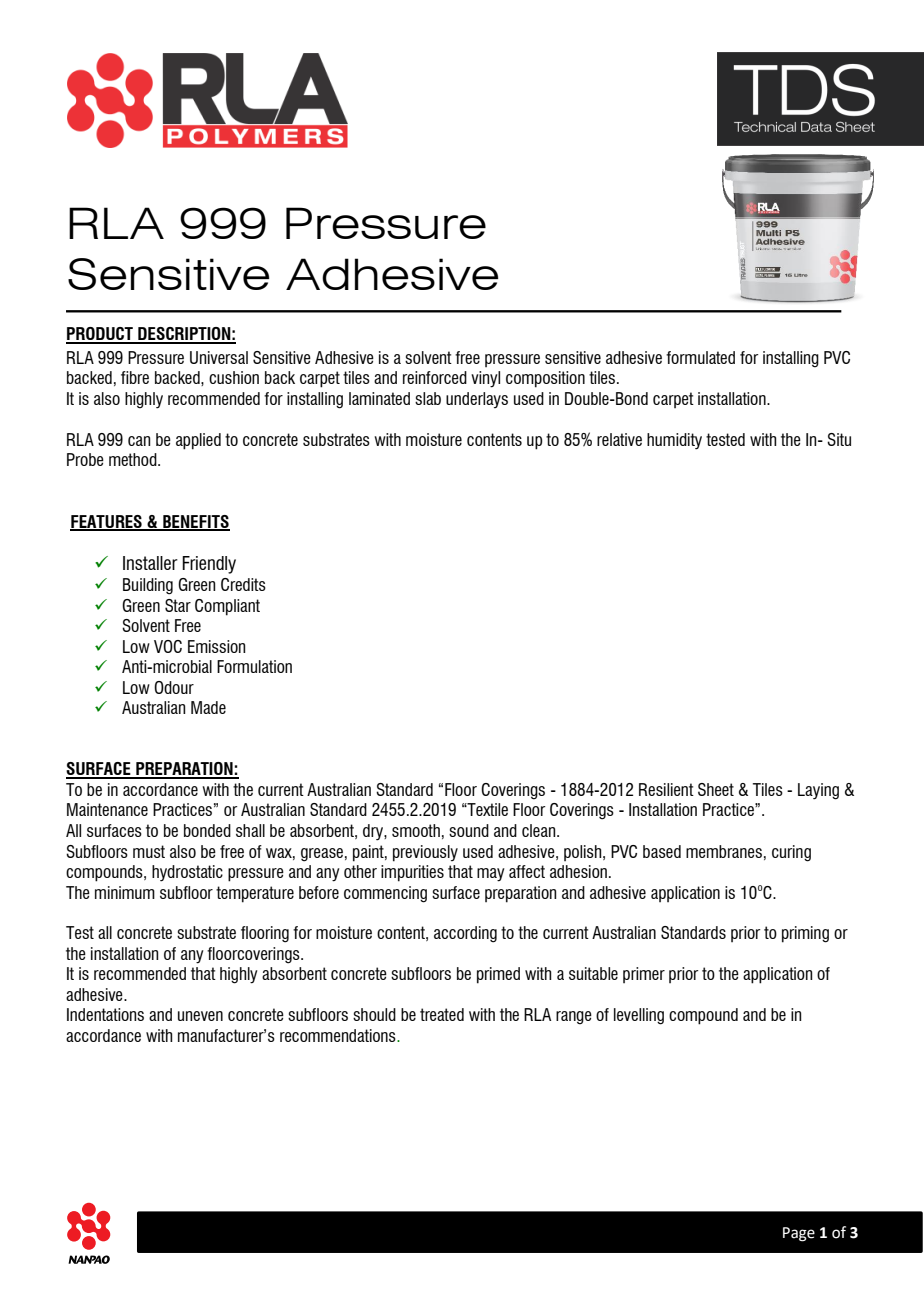  Describe the element at coordinates (254, 666) in the document. I see `Formulation` at that location.
